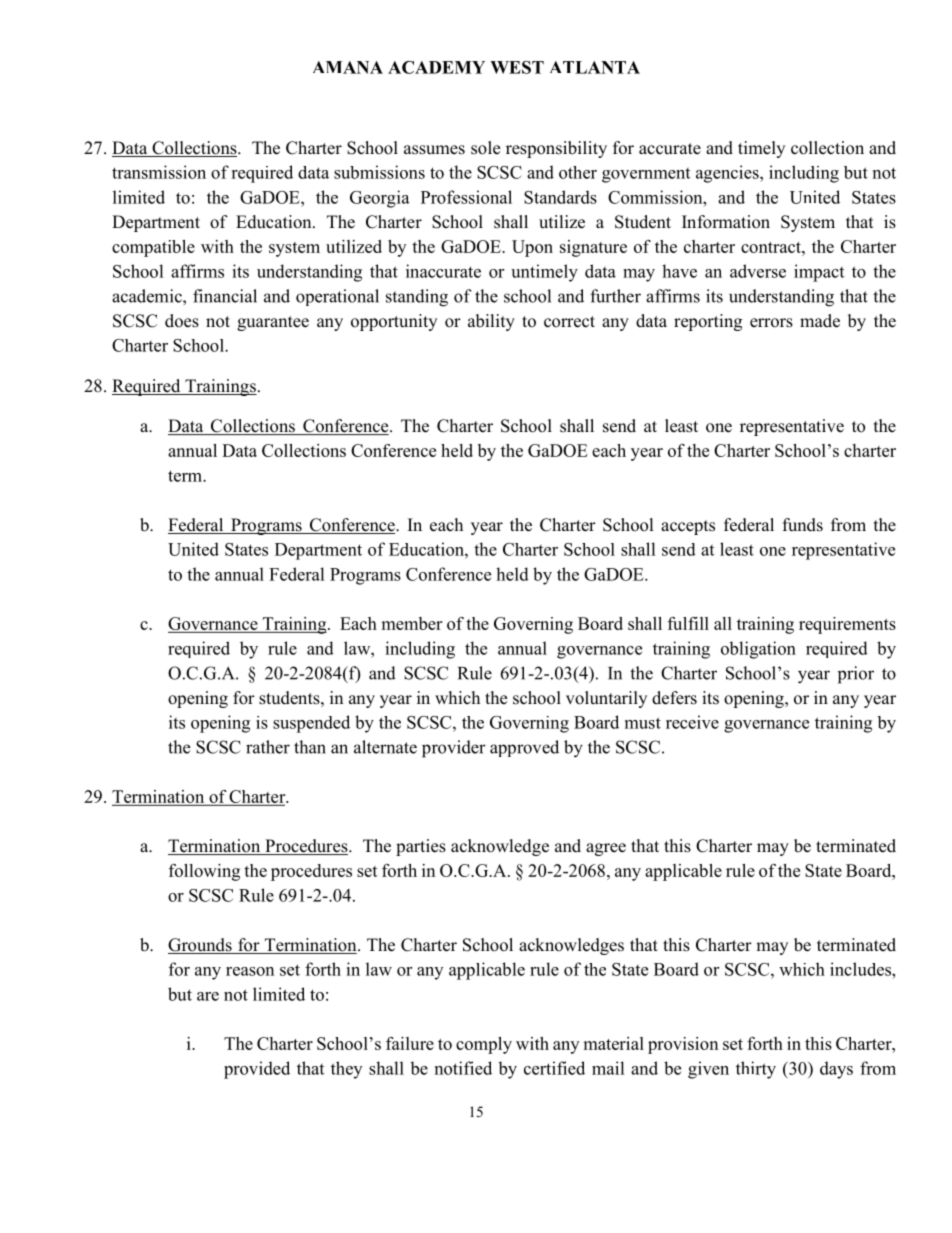 The width and height of the screenshot is (952, 1233). I want to click on transmission, so click(159, 172).
